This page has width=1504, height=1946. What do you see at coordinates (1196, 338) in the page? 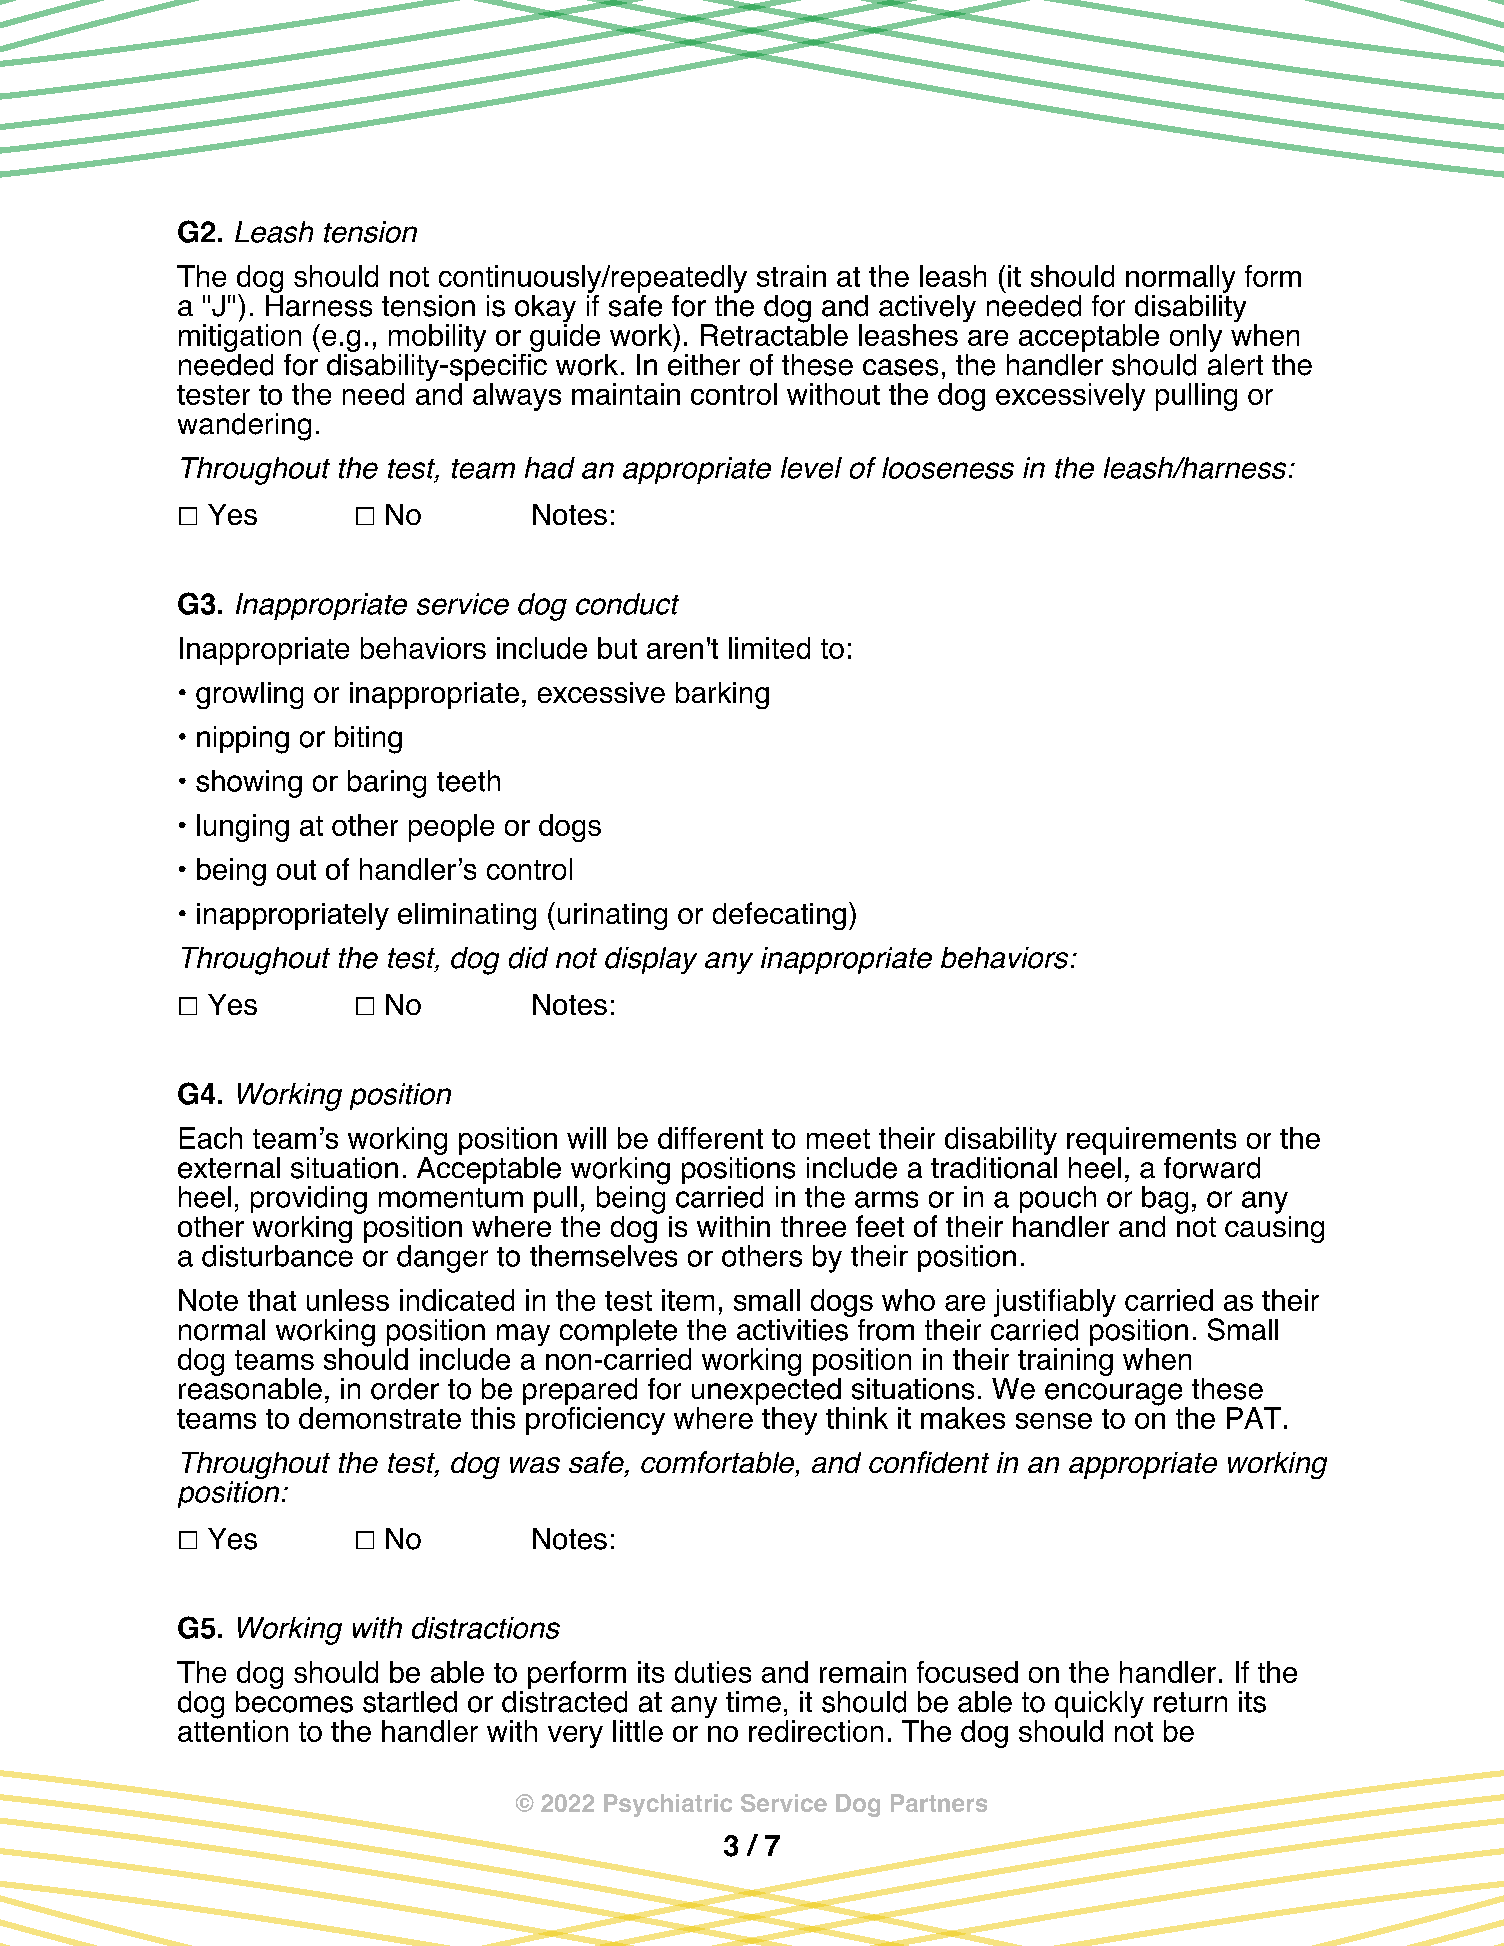
I see `only` at bounding box center [1196, 338].
